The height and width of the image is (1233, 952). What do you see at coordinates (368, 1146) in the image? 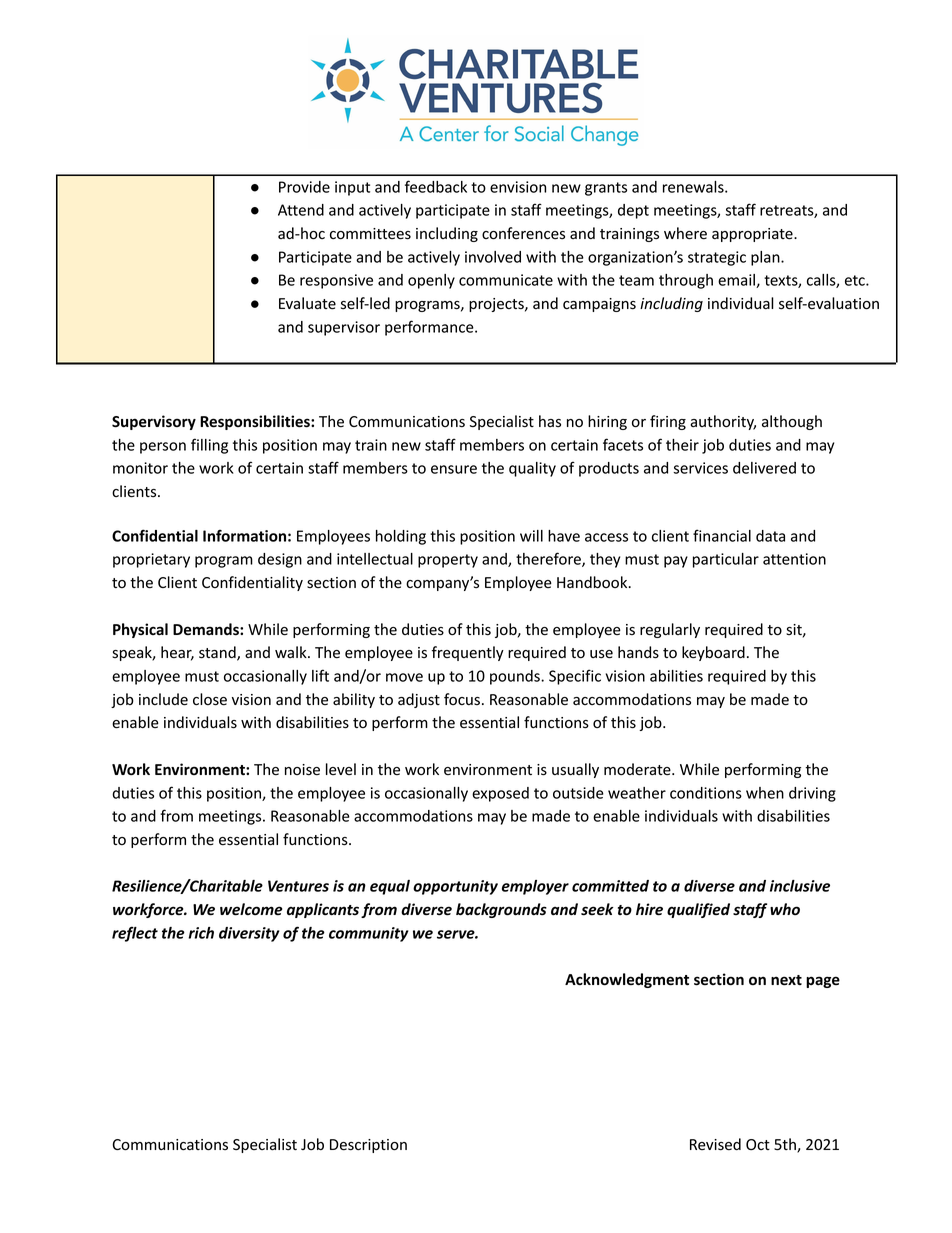
I see `Description` at bounding box center [368, 1146].
